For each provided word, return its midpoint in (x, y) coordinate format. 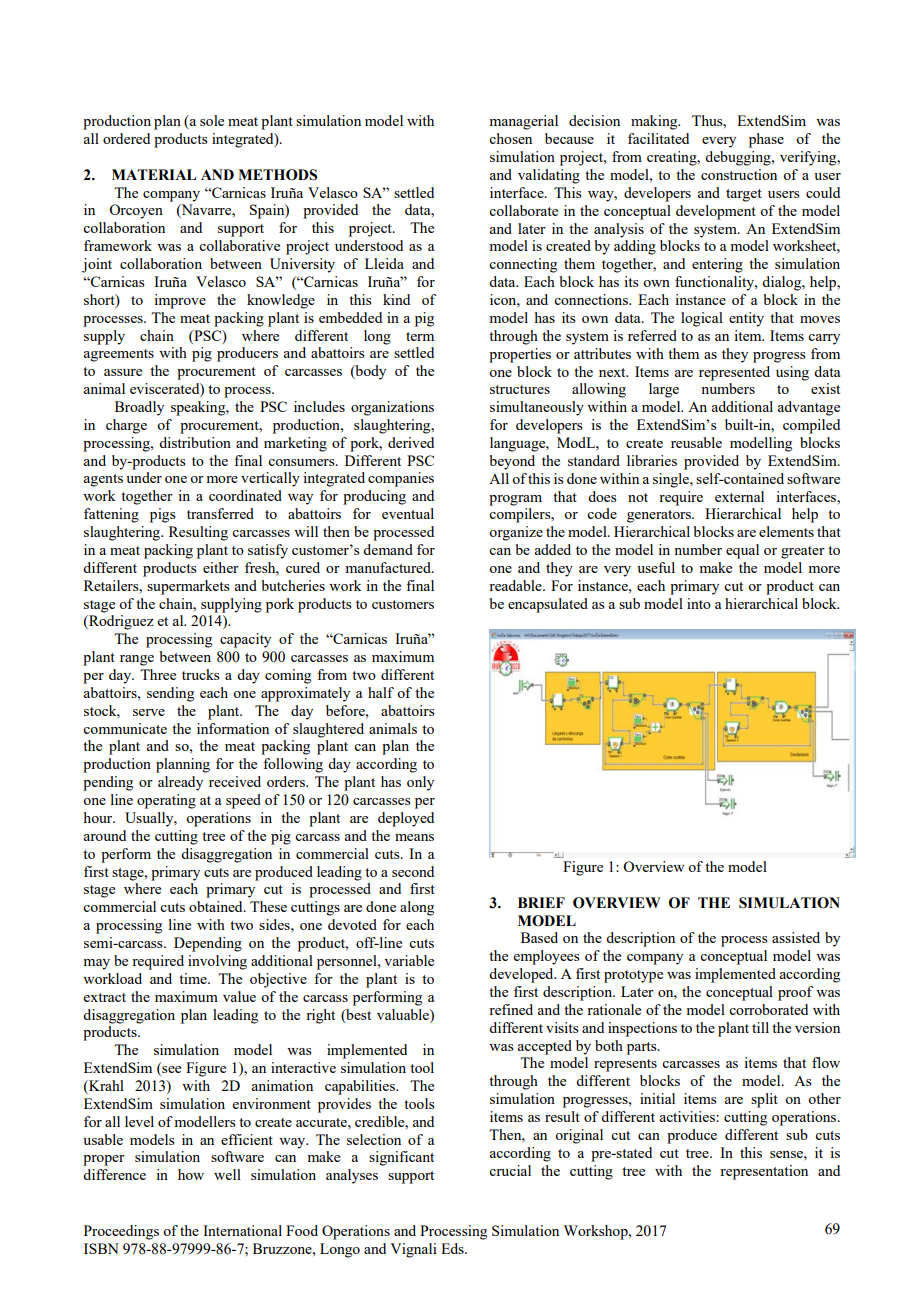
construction (739, 174)
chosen (510, 138)
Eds (453, 1248)
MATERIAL (154, 174)
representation (764, 1172)
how (191, 1174)
